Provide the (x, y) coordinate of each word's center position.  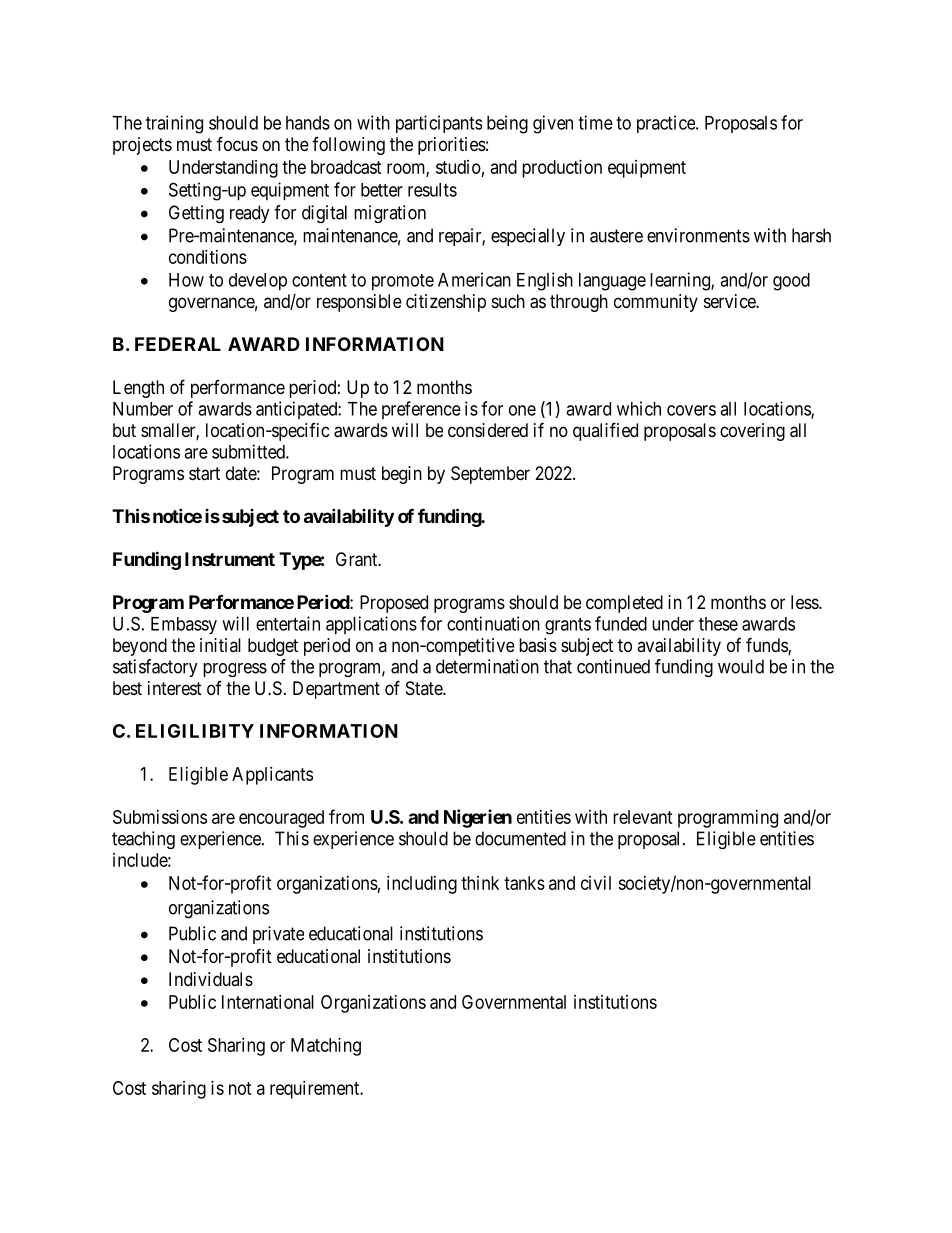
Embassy (184, 625)
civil (596, 883)
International (268, 1002)
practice (667, 124)
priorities (452, 146)
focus (237, 143)
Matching (326, 1047)
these (718, 624)
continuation (493, 623)
